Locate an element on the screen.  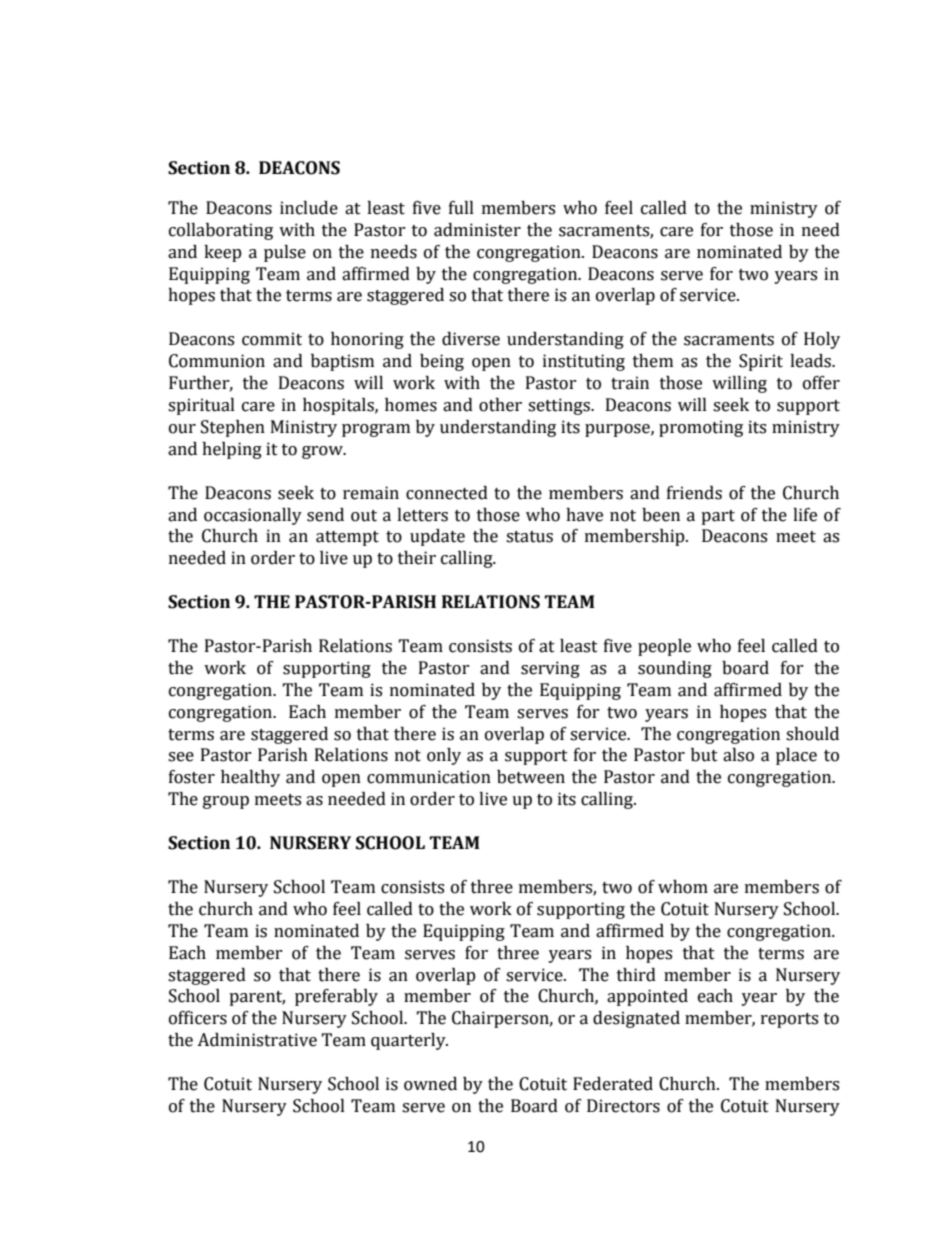
owned is located at coordinates (430, 1084).
